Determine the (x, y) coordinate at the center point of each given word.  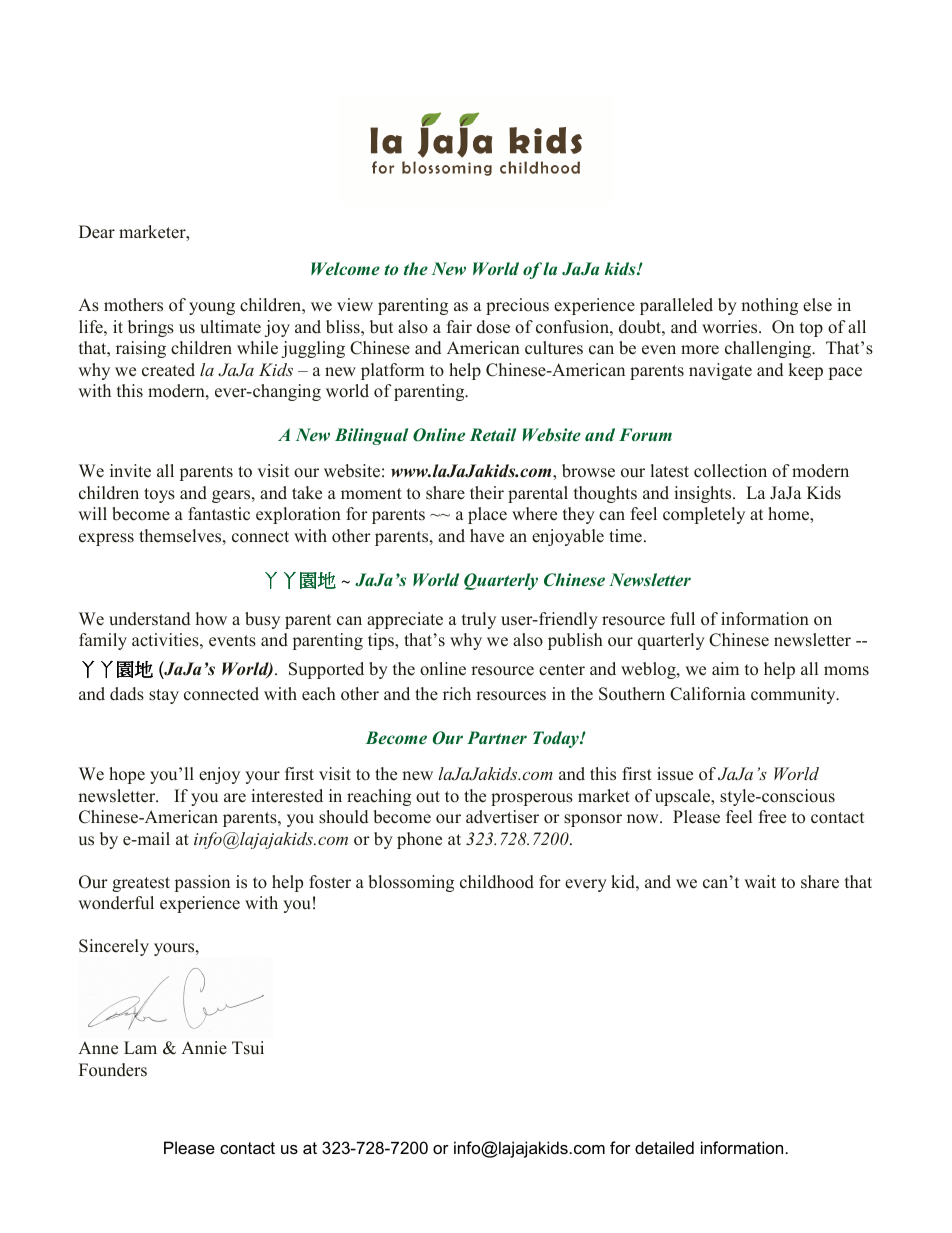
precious (517, 306)
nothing (769, 306)
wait (760, 881)
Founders (113, 1070)
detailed (664, 1147)
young (212, 308)
